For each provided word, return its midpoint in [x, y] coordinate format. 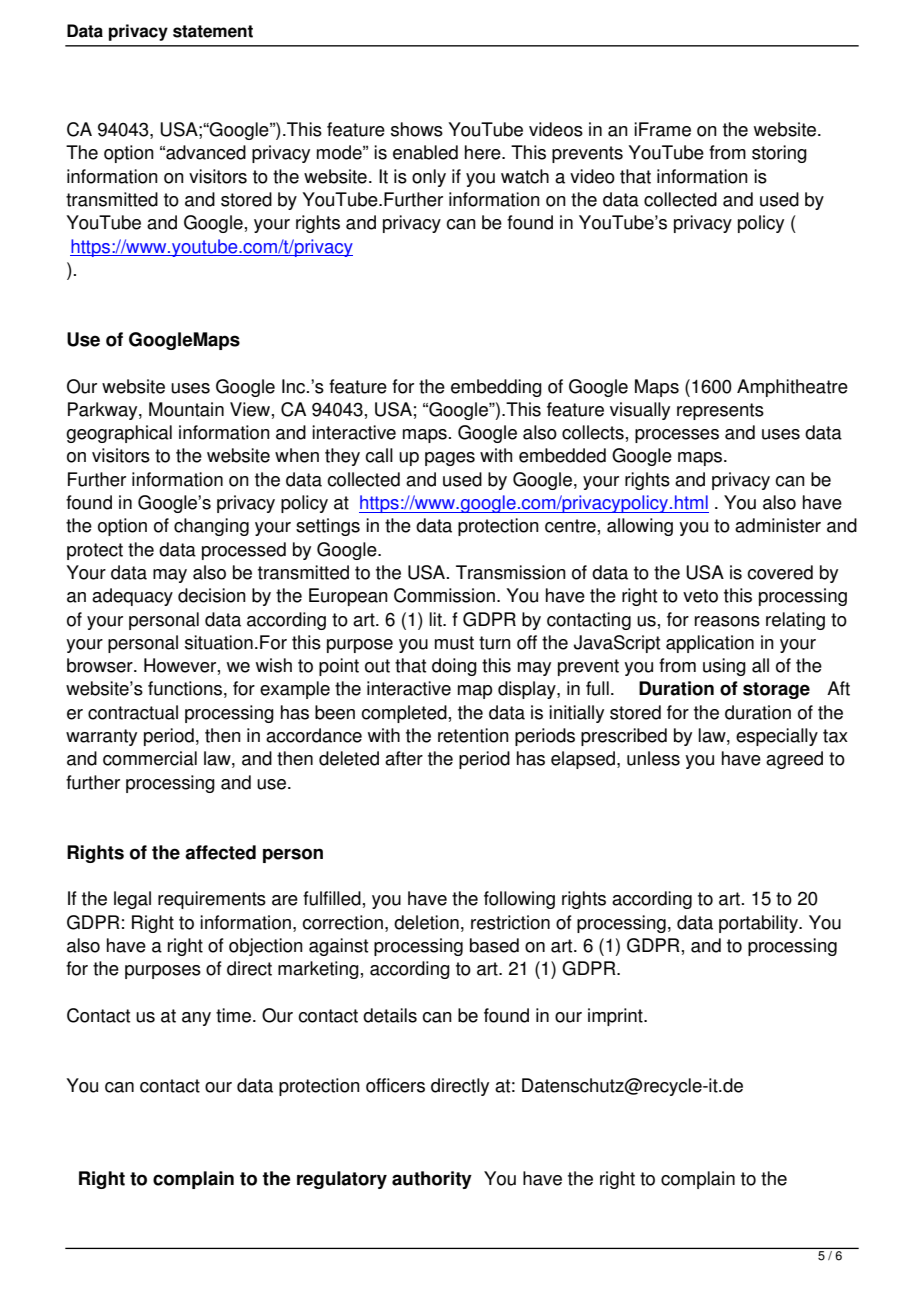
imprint [616, 1017]
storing [779, 154]
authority [432, 1180]
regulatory [342, 1180]
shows [417, 129]
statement [213, 31]
